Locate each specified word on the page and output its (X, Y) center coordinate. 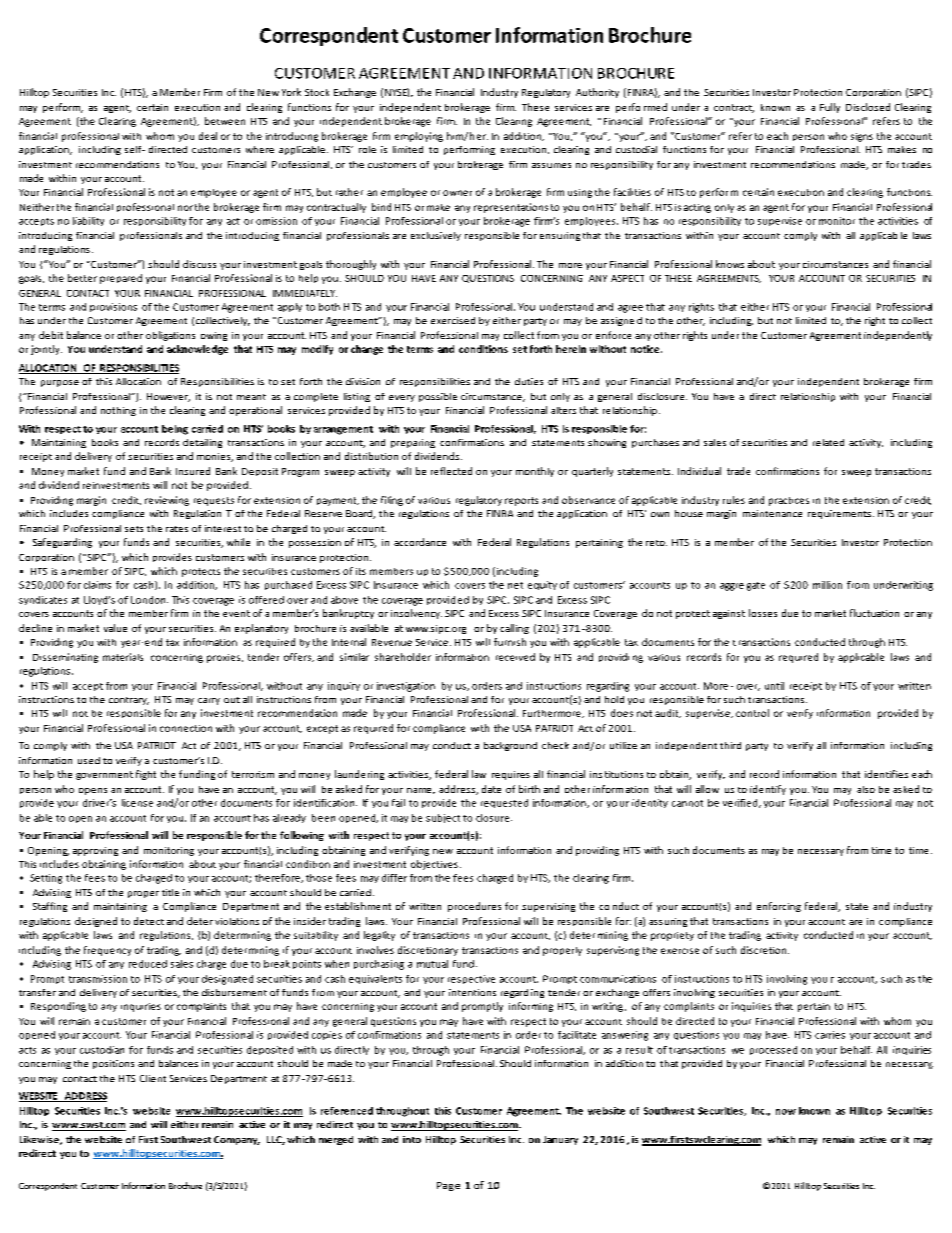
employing (419, 137)
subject (443, 818)
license (137, 803)
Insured (193, 471)
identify (768, 790)
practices (789, 501)
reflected (451, 471)
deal (208, 136)
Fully (830, 108)
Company (237, 1140)
